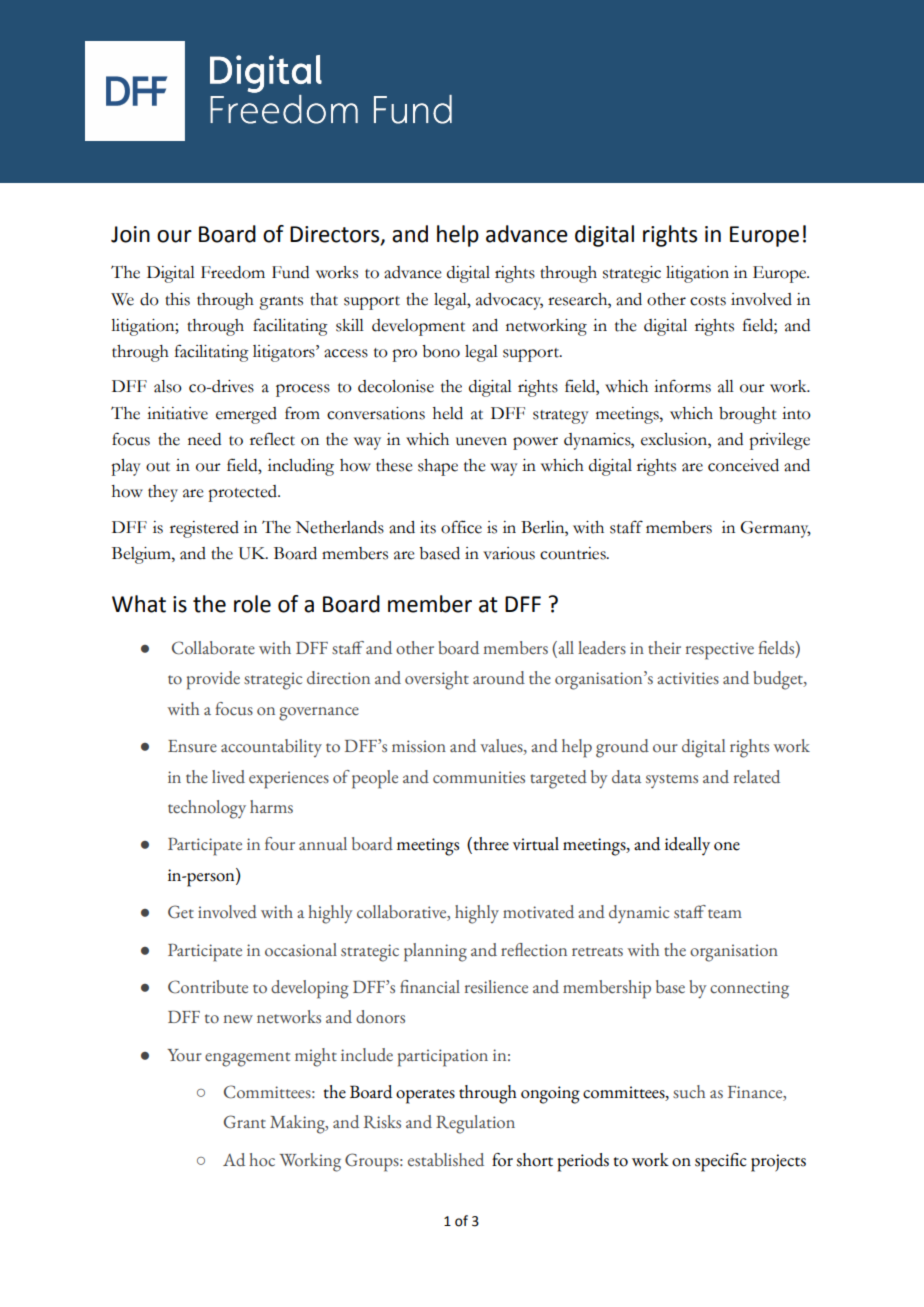 The height and width of the screenshot is (1307, 924). What do you see at coordinates (490, 845) in the screenshot?
I see `three` at bounding box center [490, 845].
